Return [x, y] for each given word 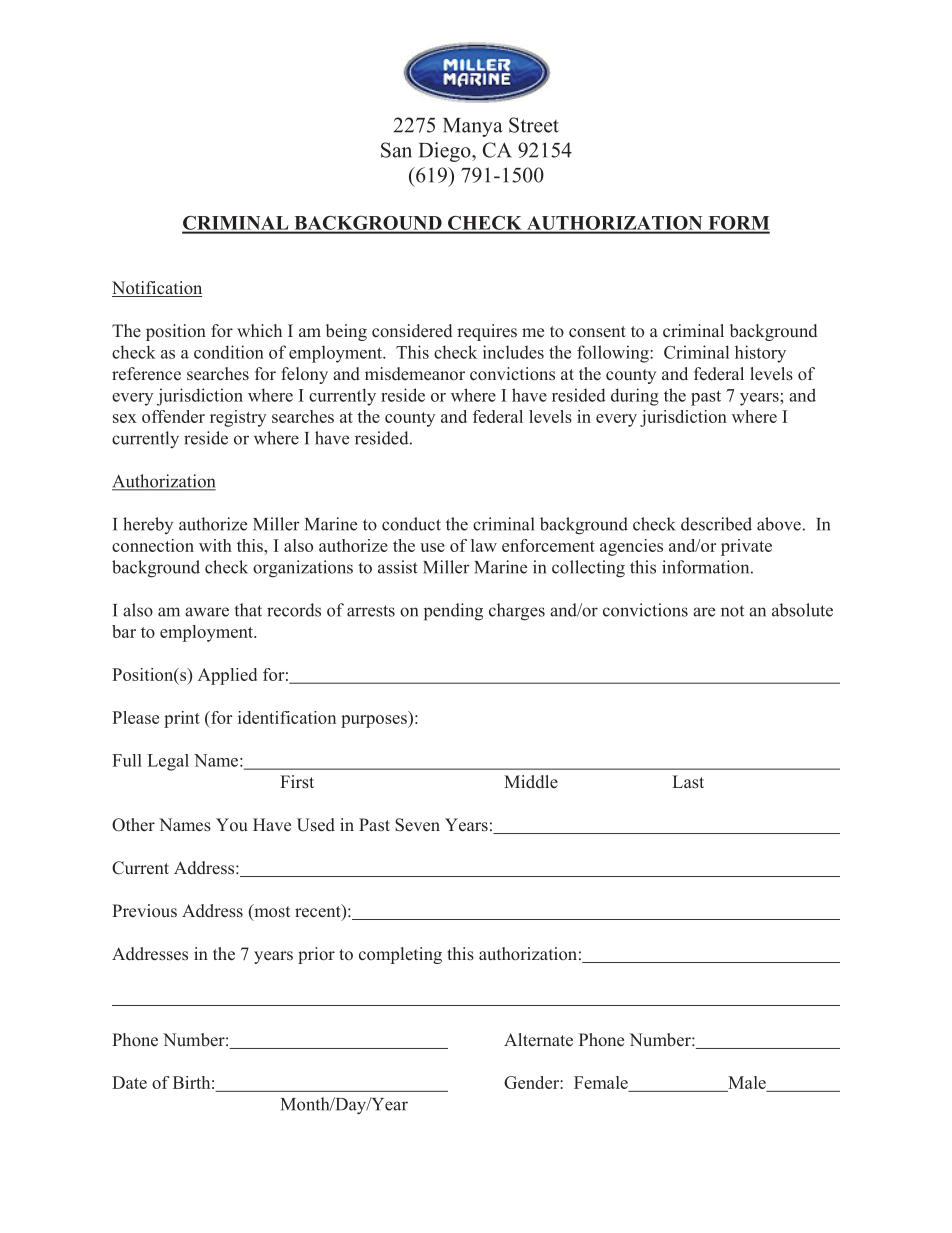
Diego [446, 152]
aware [207, 612]
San [396, 150]
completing [400, 955]
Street [534, 125]
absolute [802, 610]
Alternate [538, 1040]
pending [453, 612]
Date [129, 1082]
